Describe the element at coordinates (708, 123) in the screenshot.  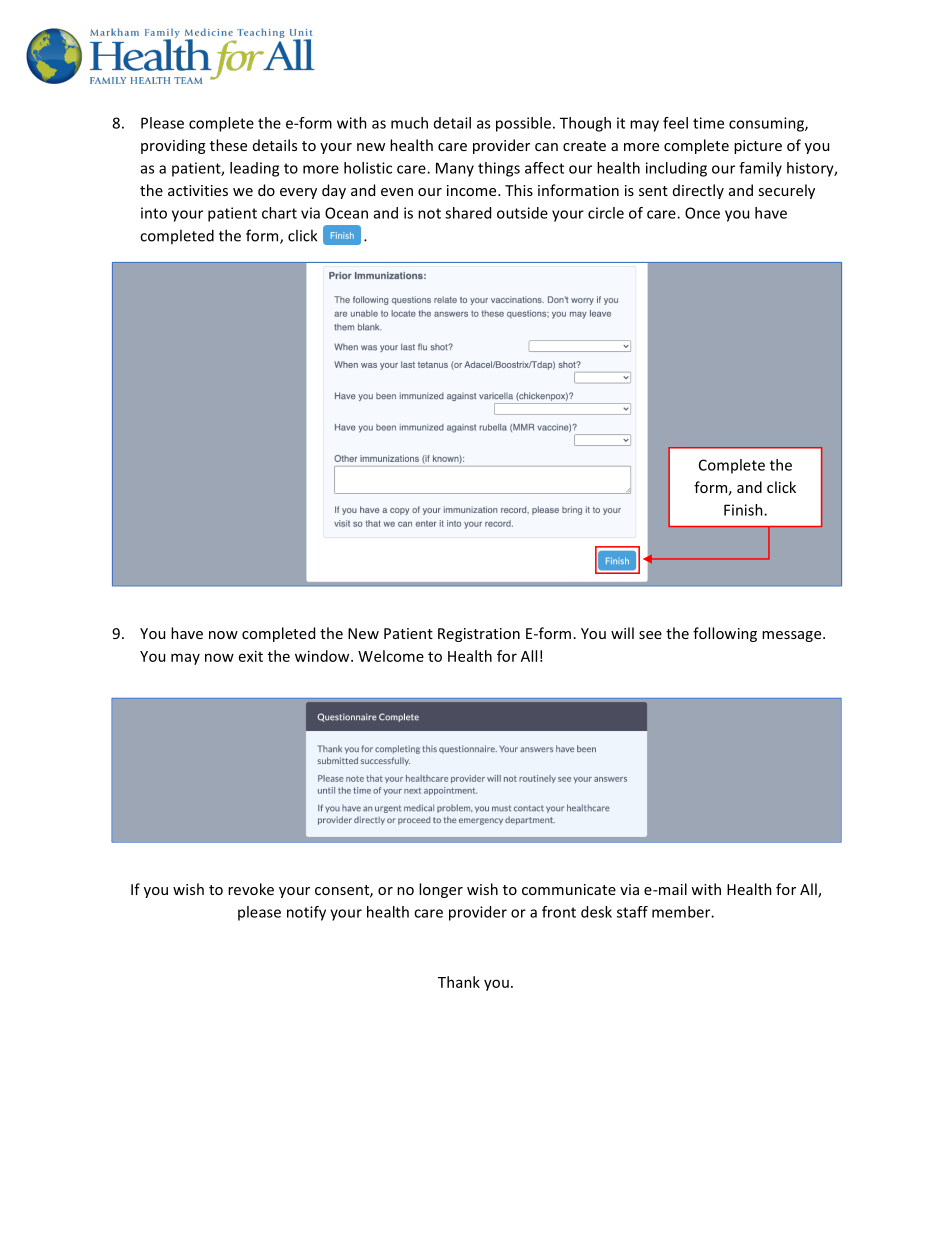
I see `time` at that location.
